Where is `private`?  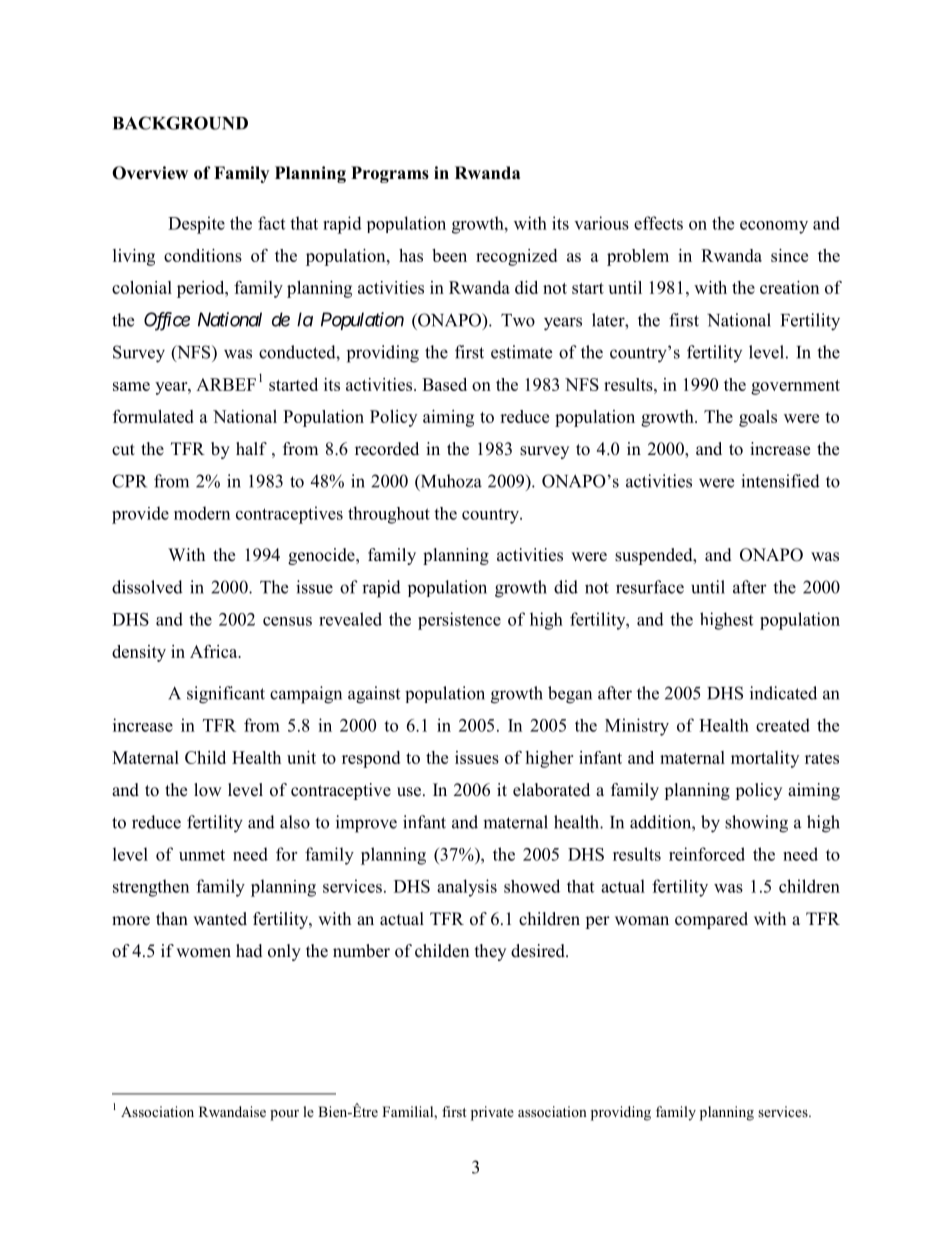 private is located at coordinates (492, 1113).
